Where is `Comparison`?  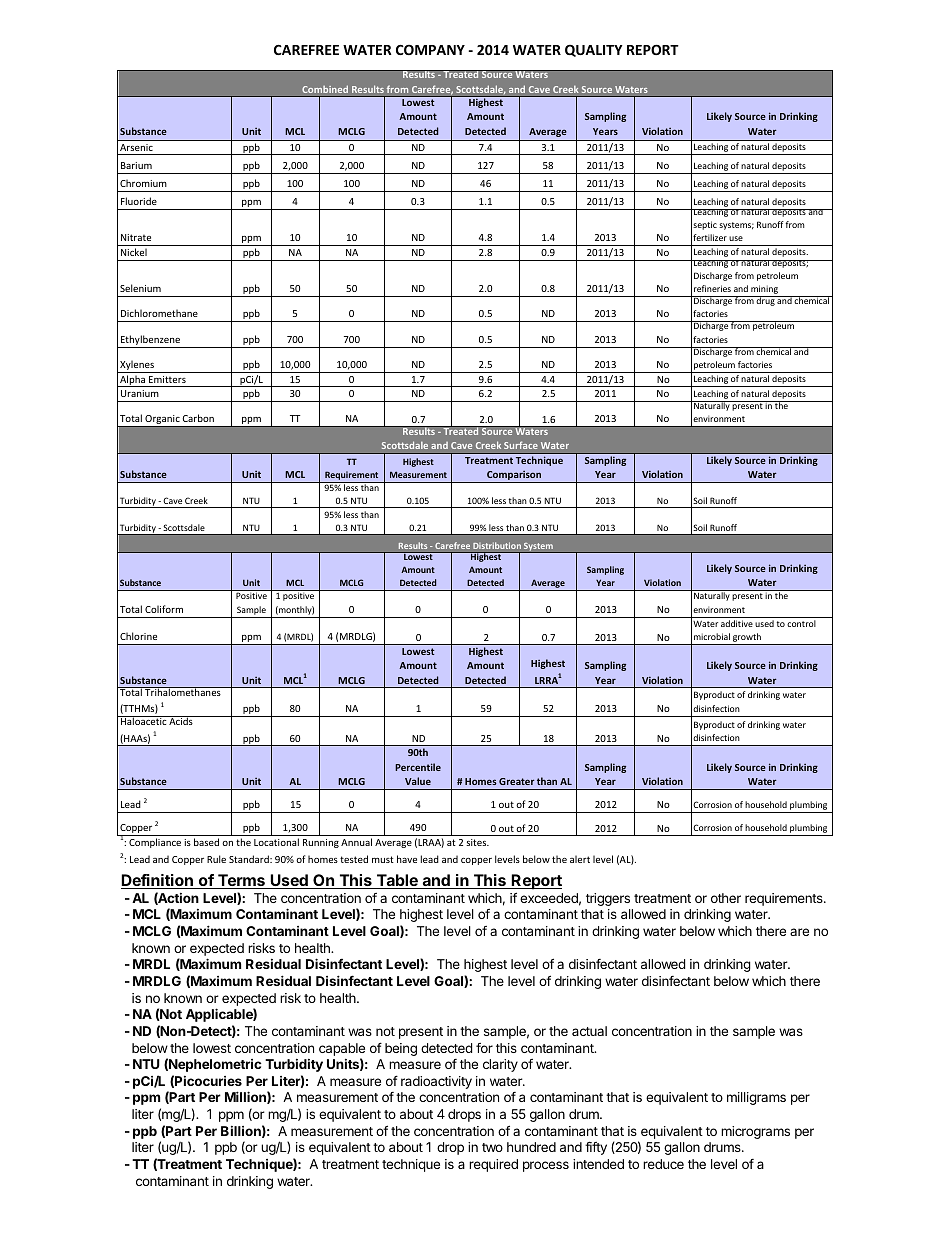
Comparison is located at coordinates (514, 476).
